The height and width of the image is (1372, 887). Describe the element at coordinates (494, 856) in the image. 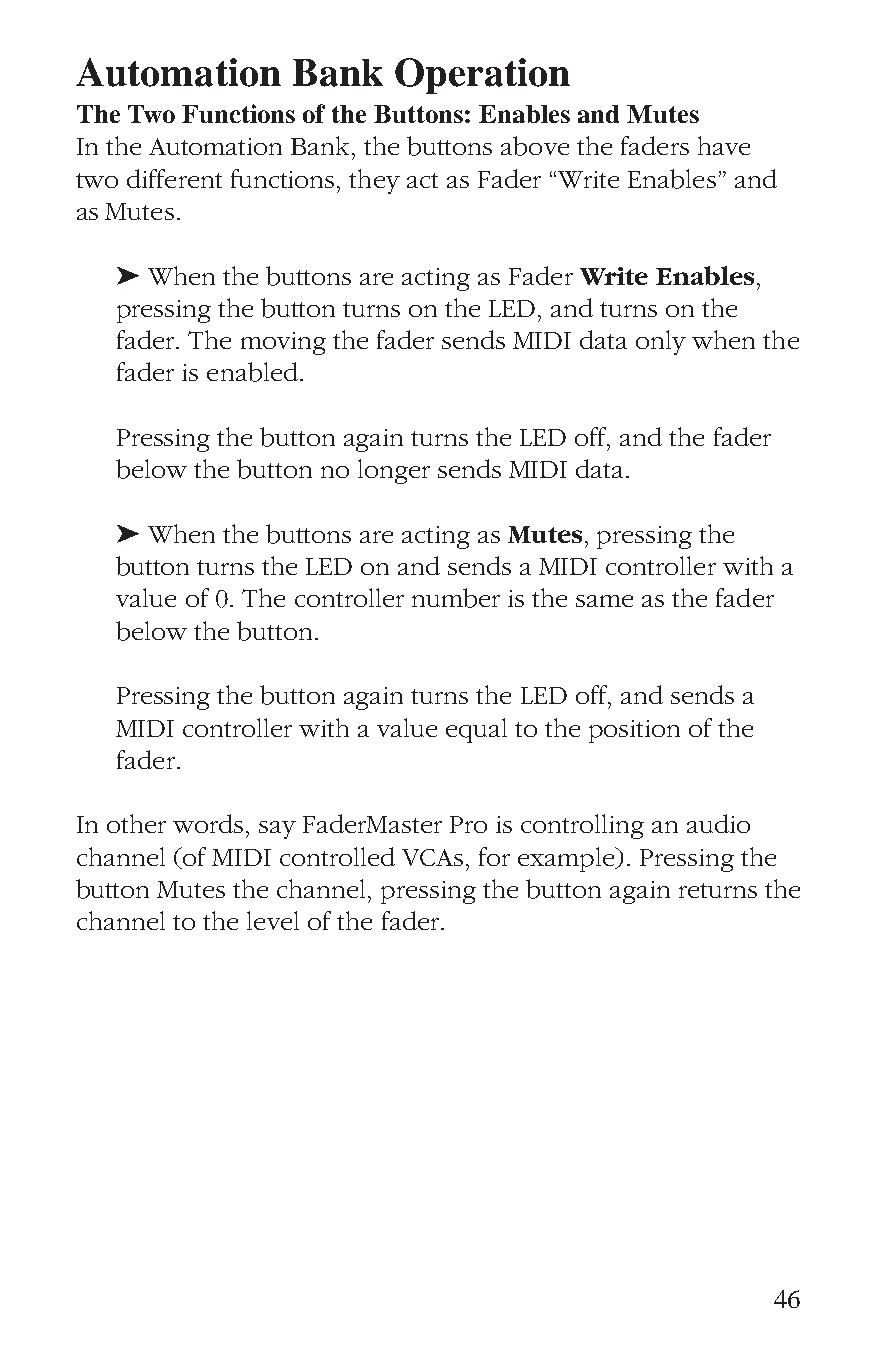

I see `for` at that location.
